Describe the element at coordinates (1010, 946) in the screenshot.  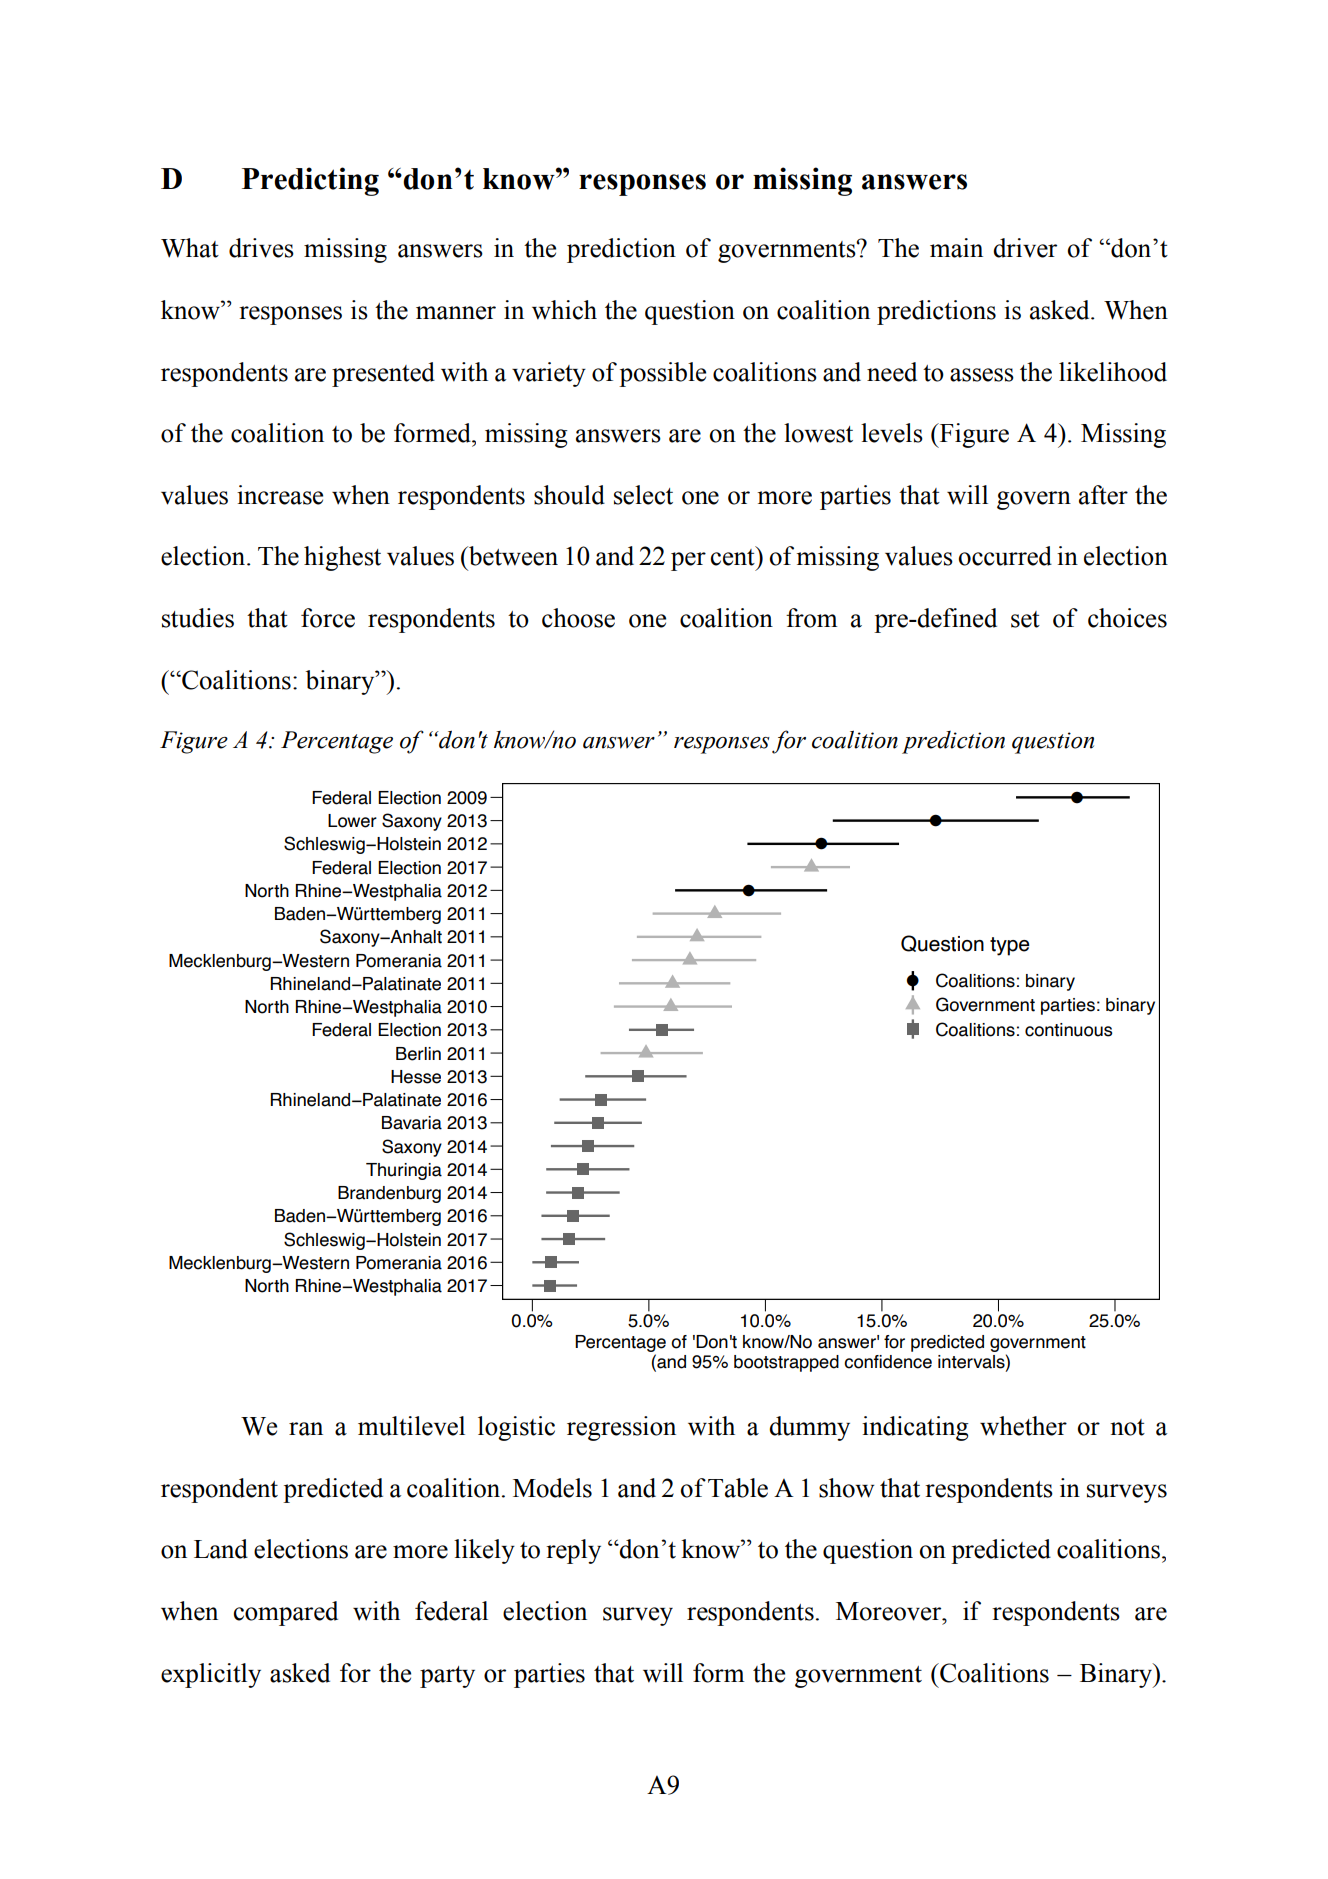
I see `type` at that location.
